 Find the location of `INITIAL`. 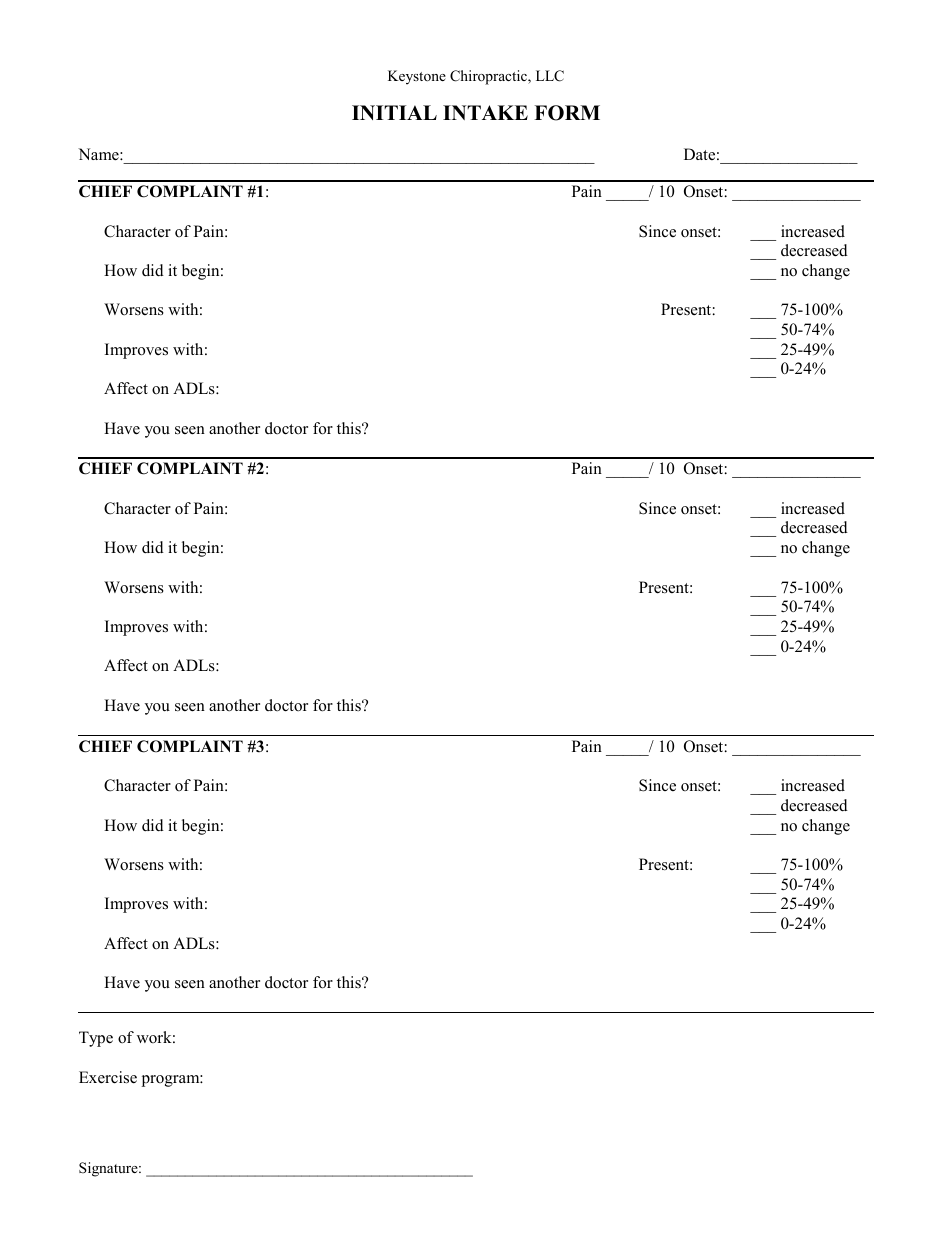

INITIAL is located at coordinates (394, 112).
